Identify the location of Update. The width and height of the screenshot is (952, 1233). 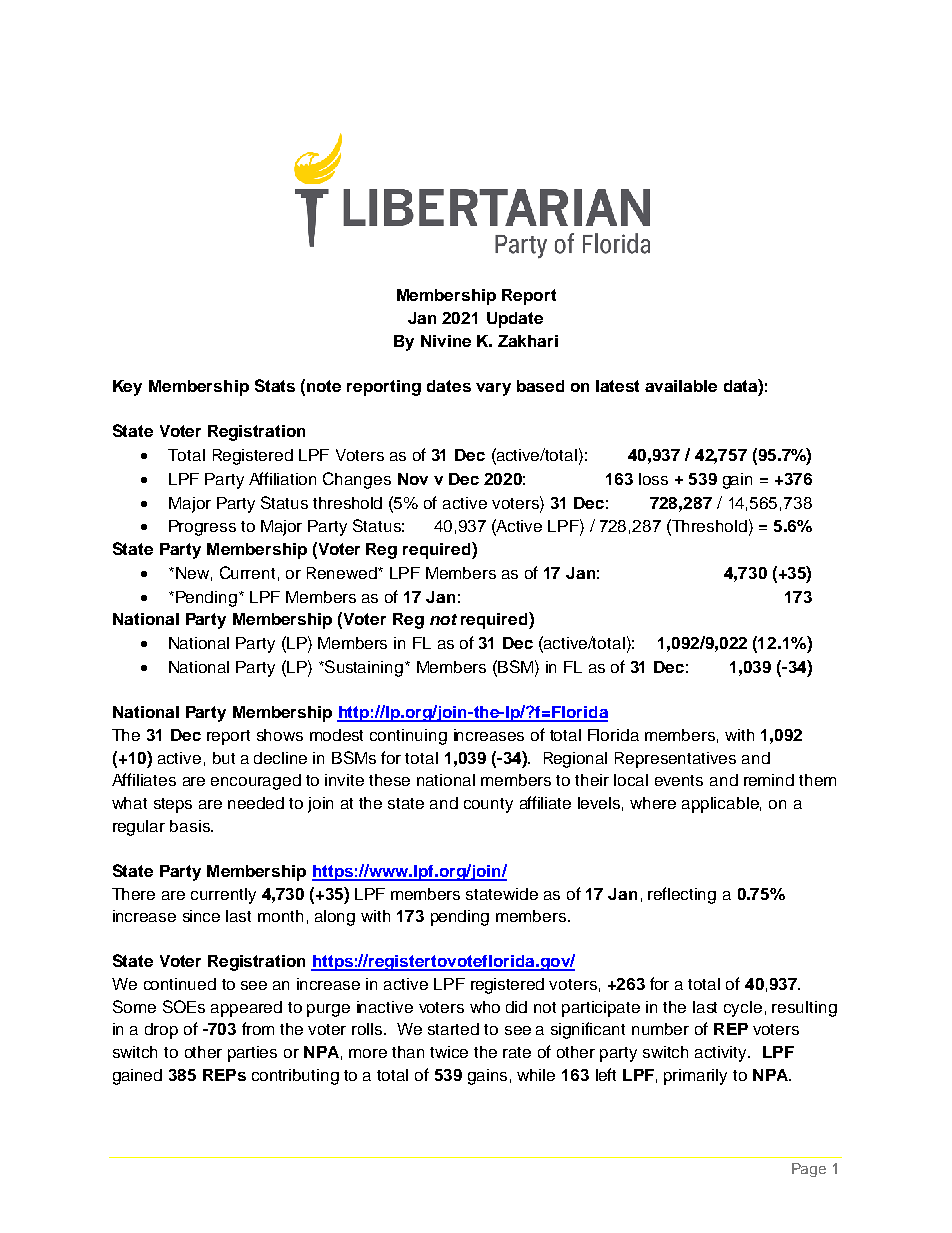
(515, 320).
